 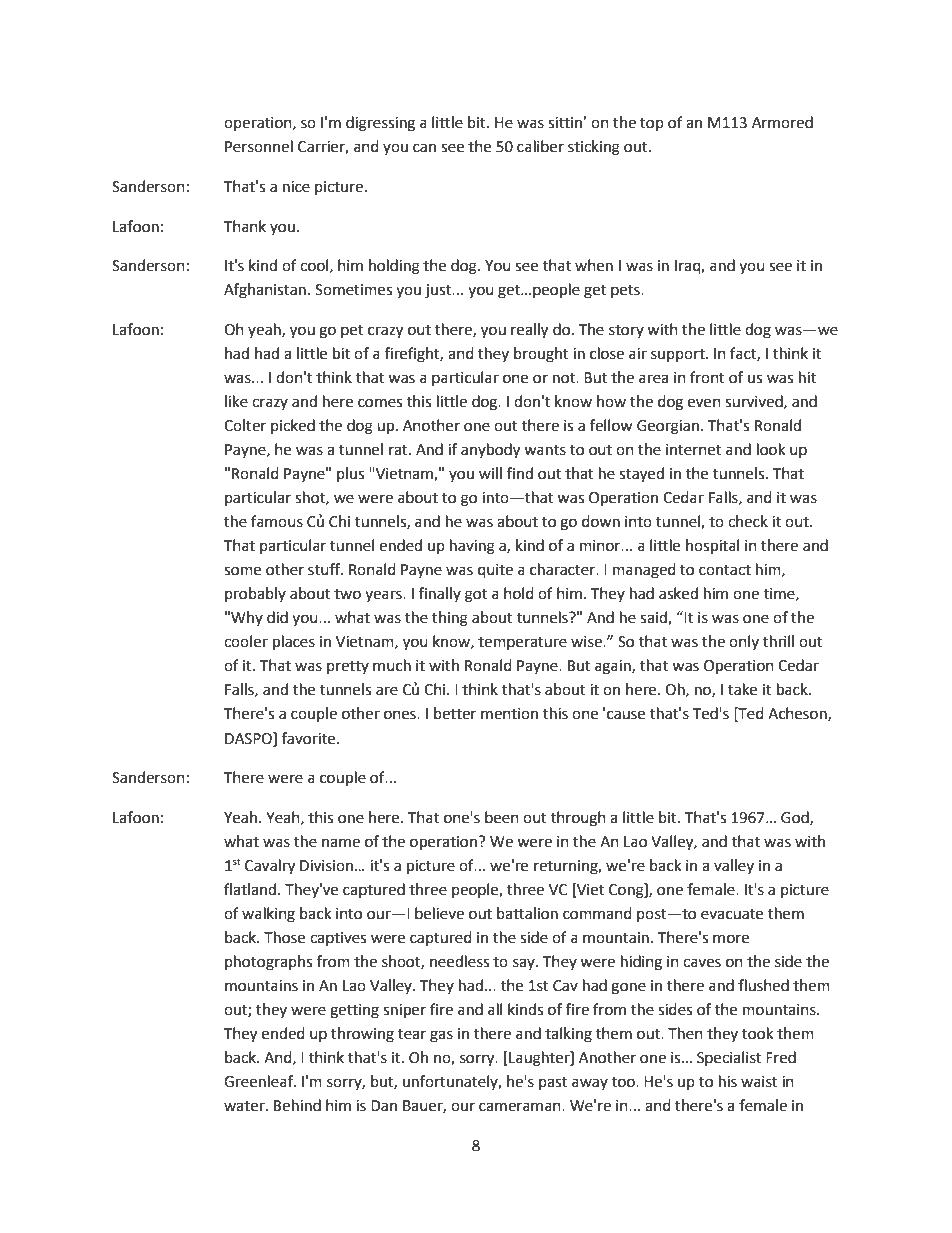 I want to click on favorite, so click(x=310, y=738).
